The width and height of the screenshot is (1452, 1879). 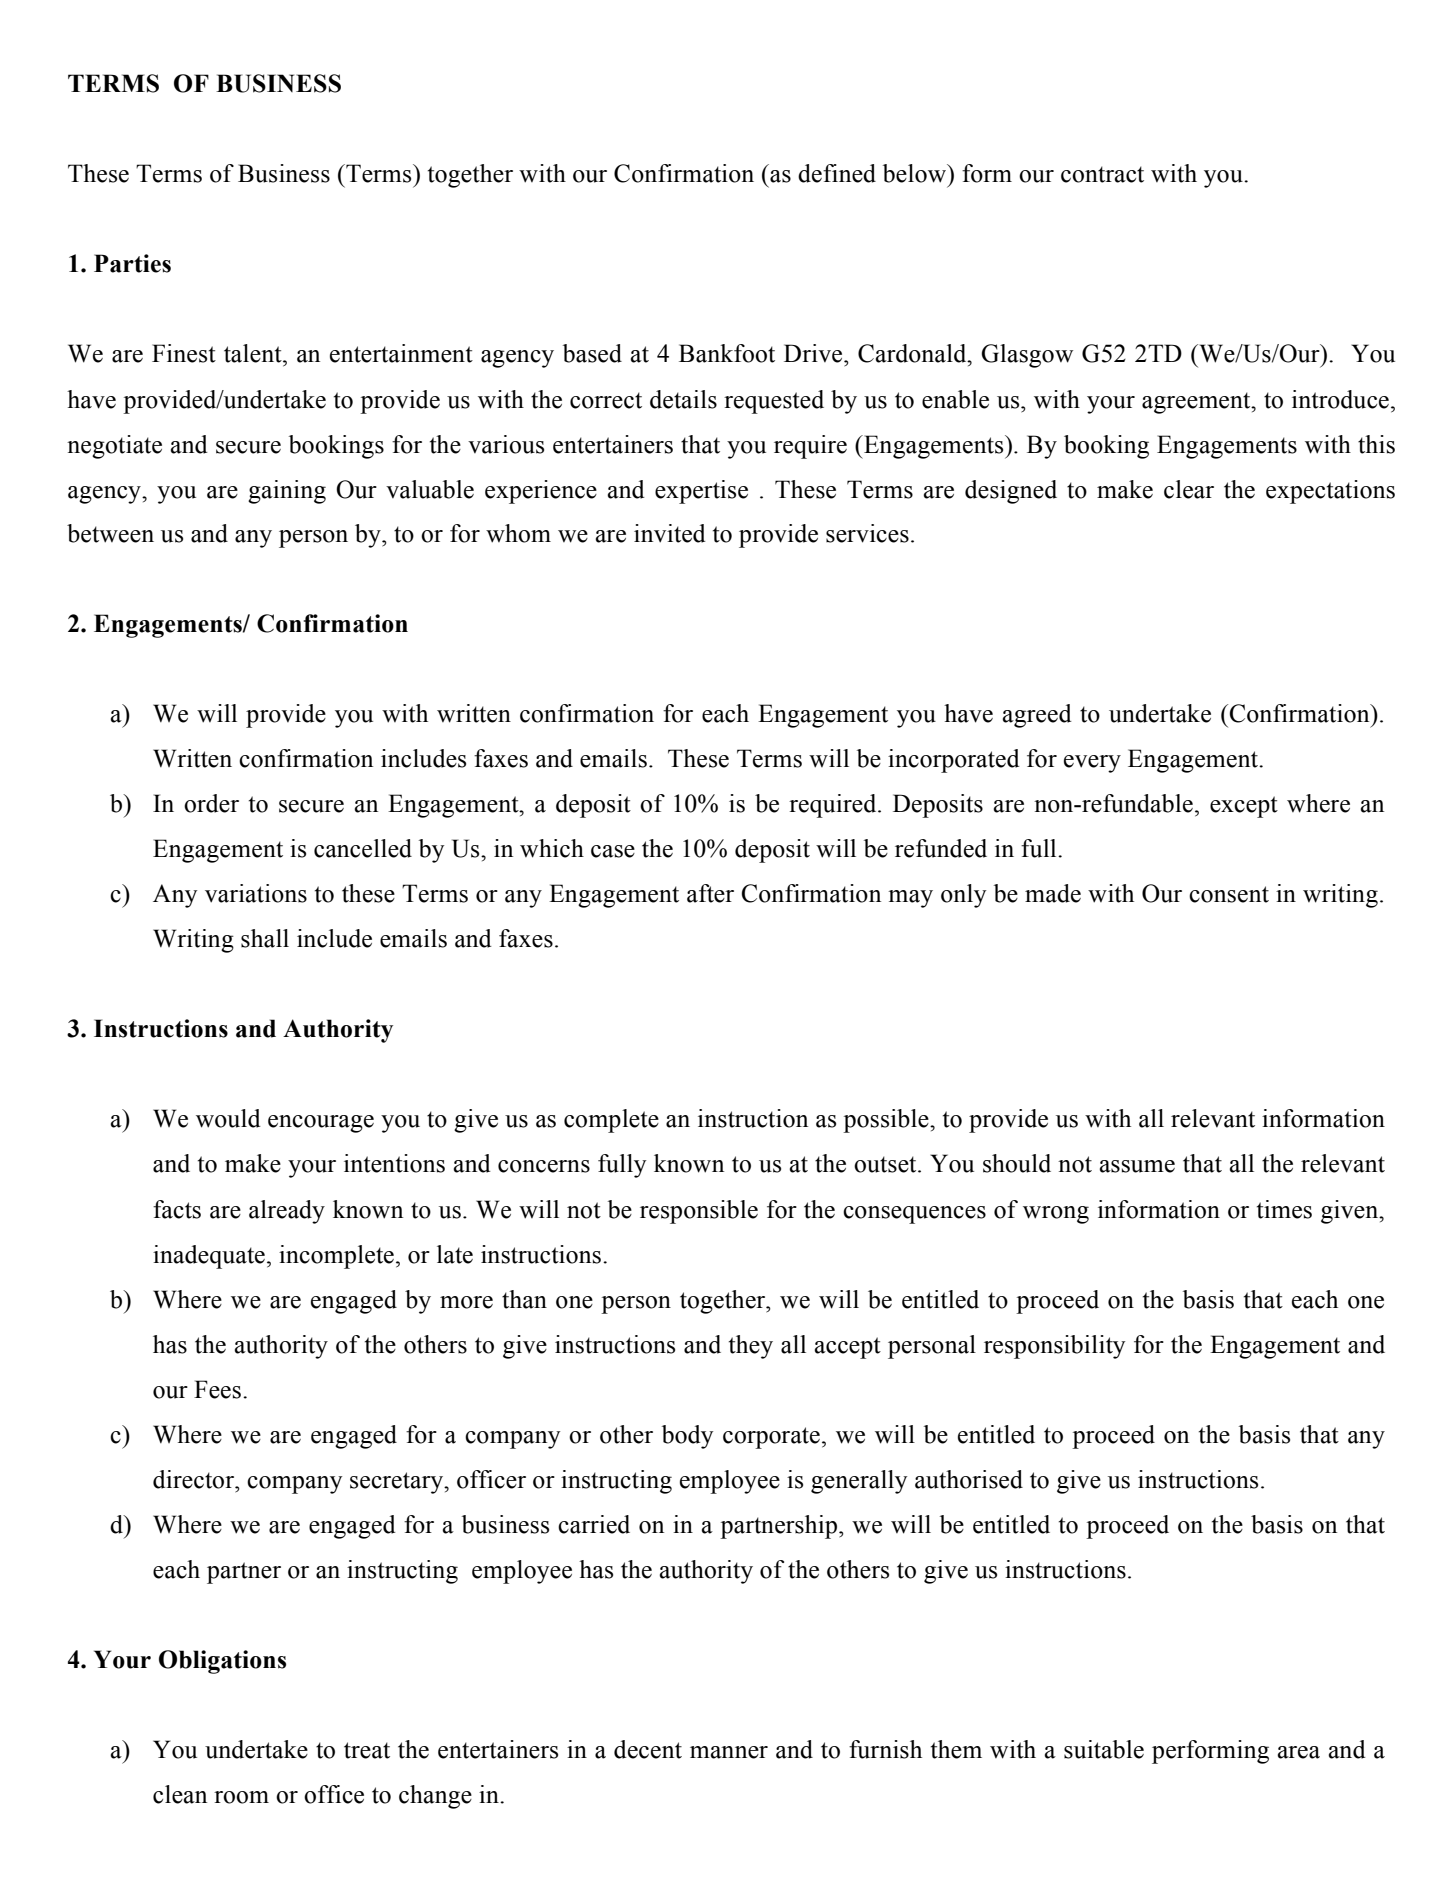 What do you see at coordinates (1229, 894) in the screenshot?
I see `consent` at bounding box center [1229, 894].
